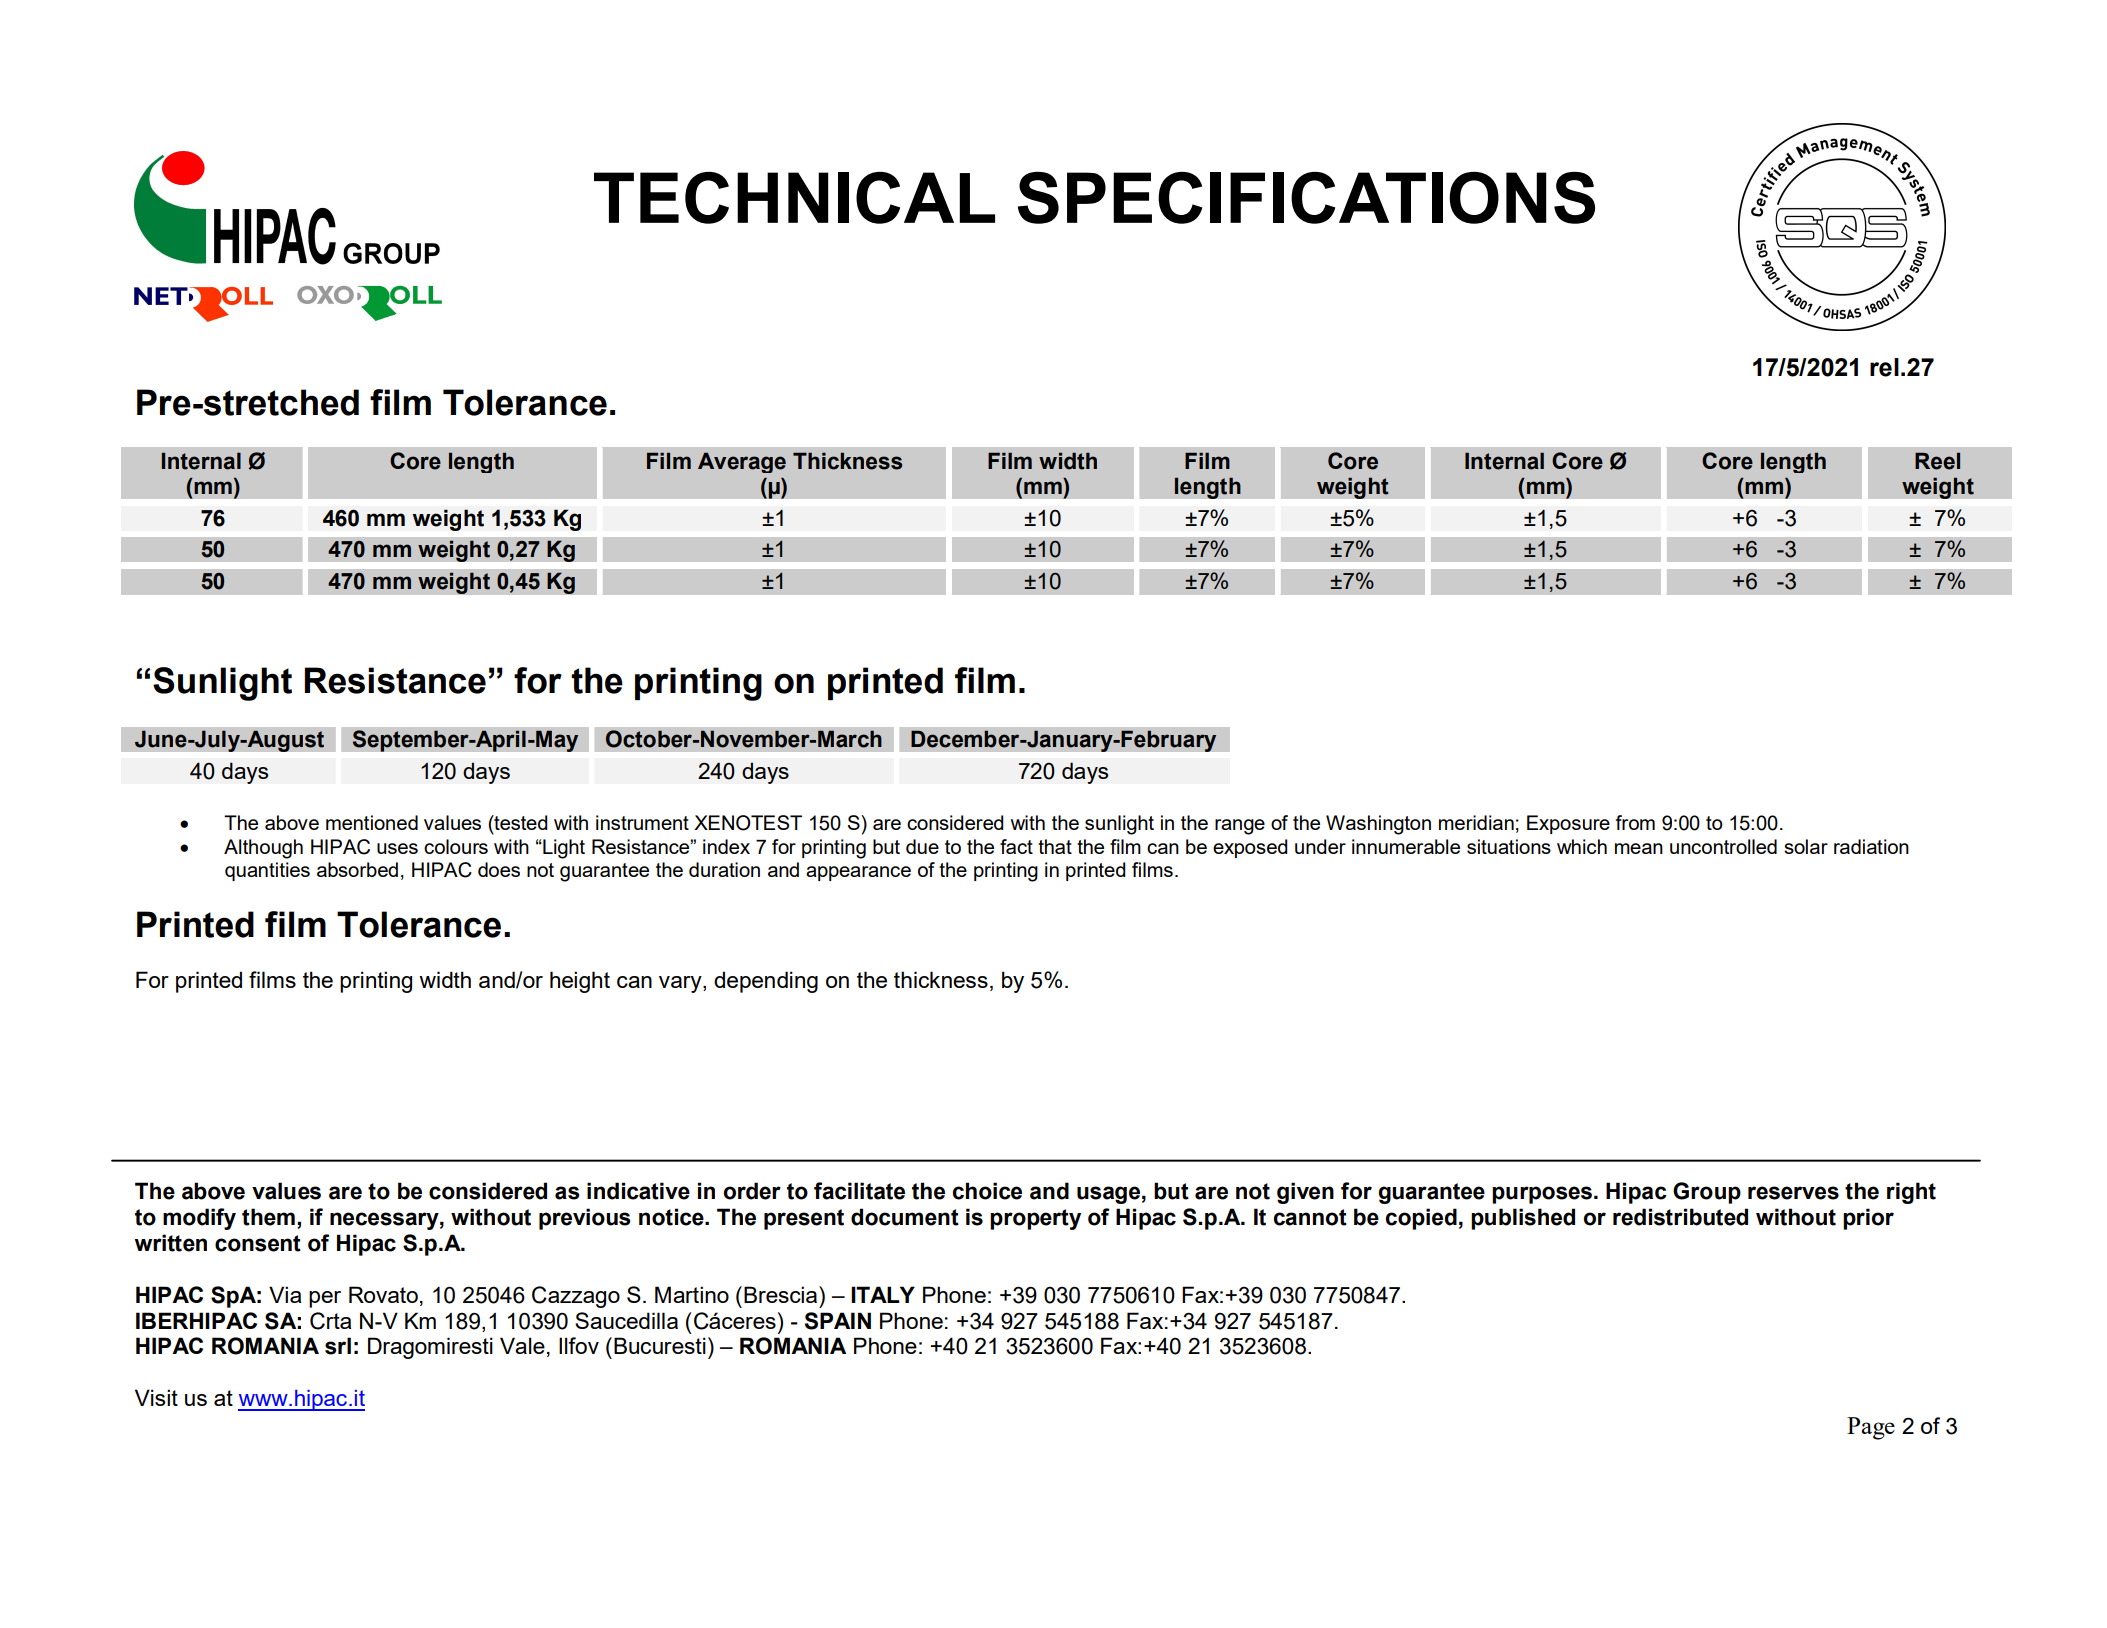 The height and width of the document is (1628, 2107). Describe the element at coordinates (338, 1346) in the document. I see `srl` at that location.
